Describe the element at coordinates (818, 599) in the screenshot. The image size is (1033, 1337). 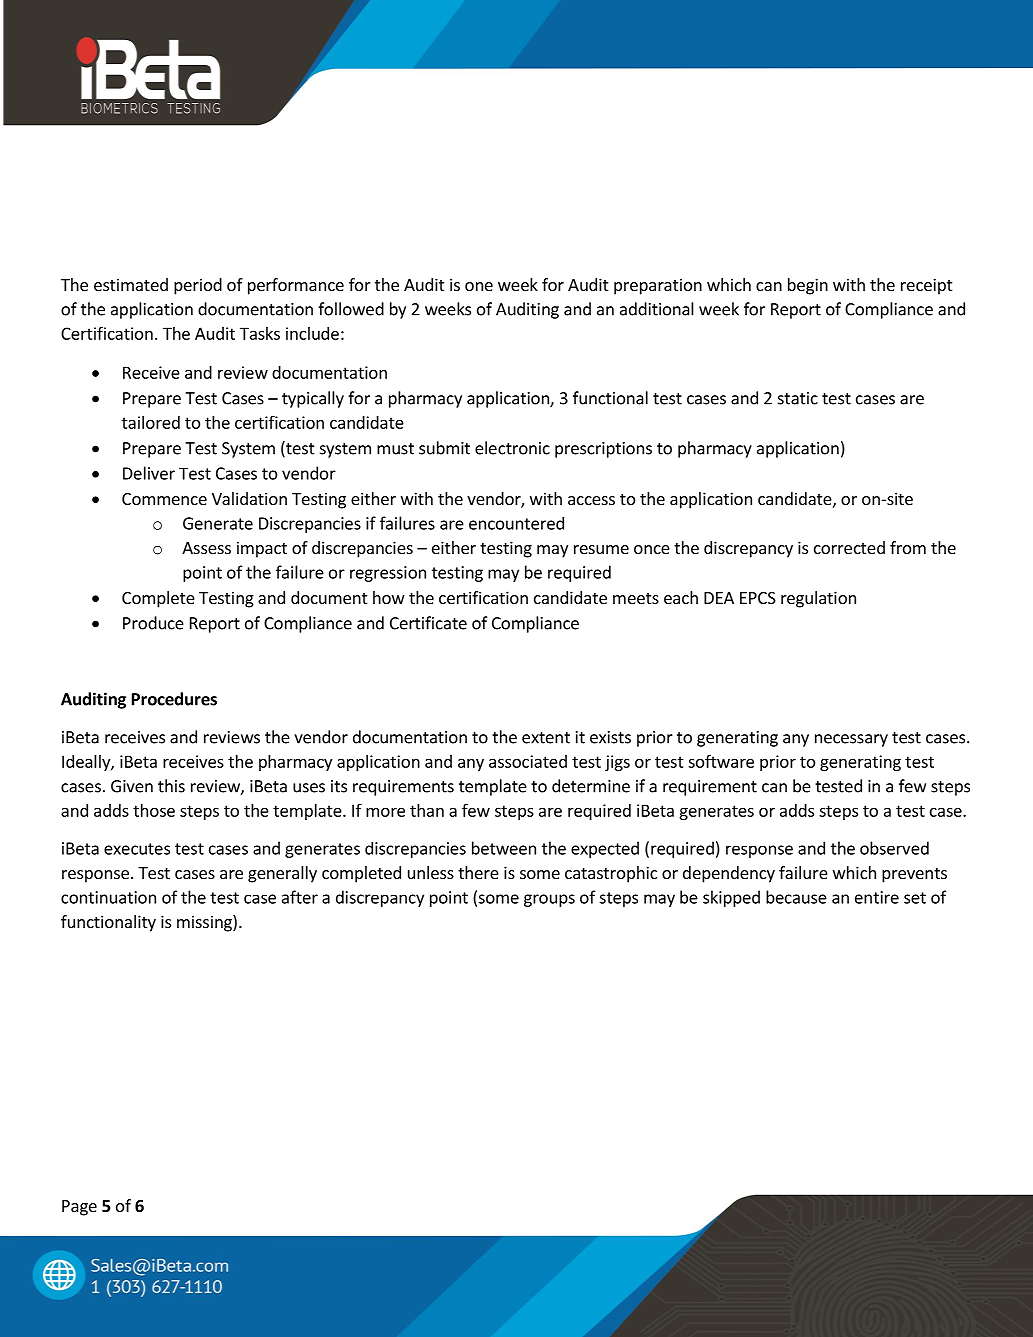
I see `regulation` at that location.
